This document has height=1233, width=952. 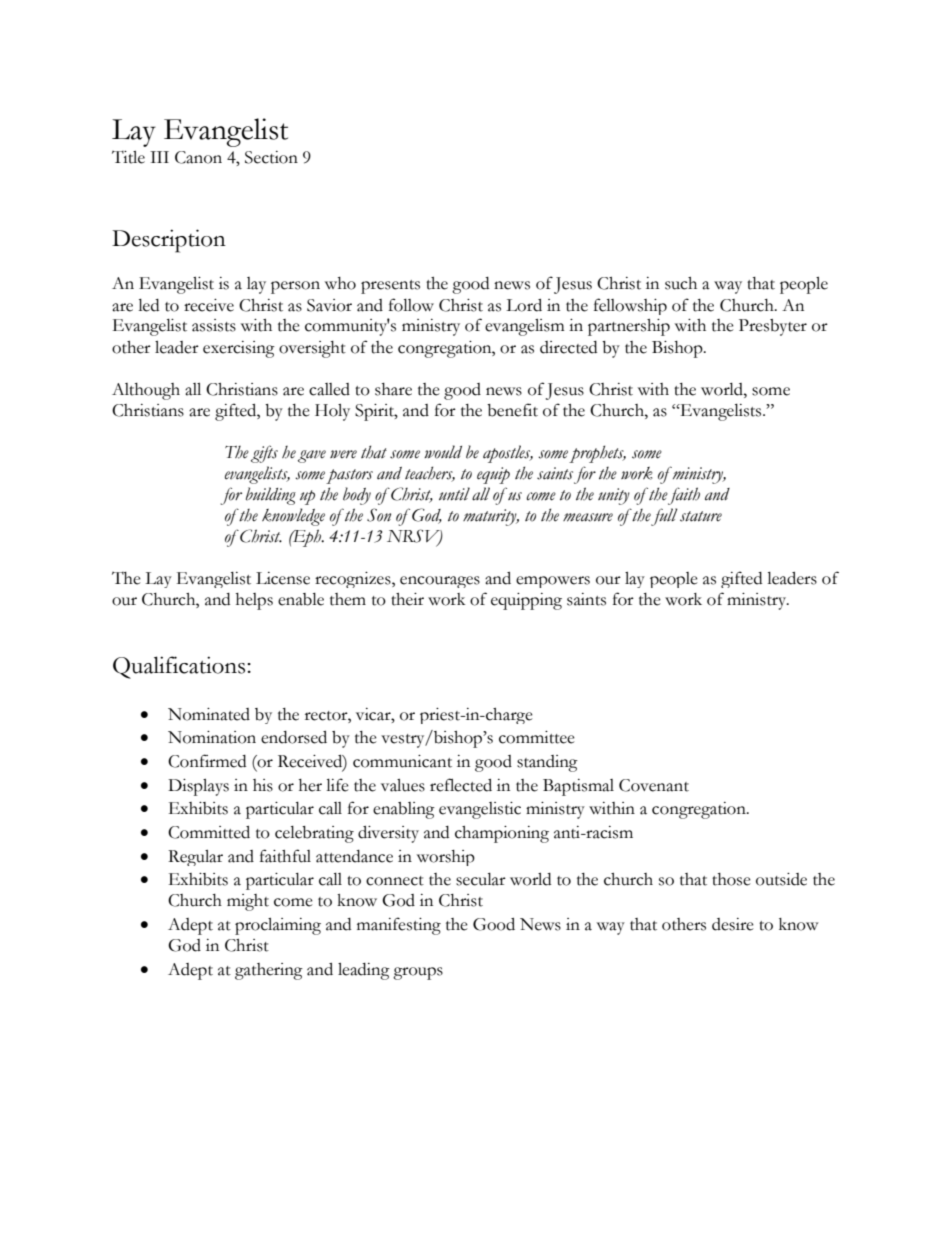 What do you see at coordinates (681, 283) in the document?
I see `such` at bounding box center [681, 283].
